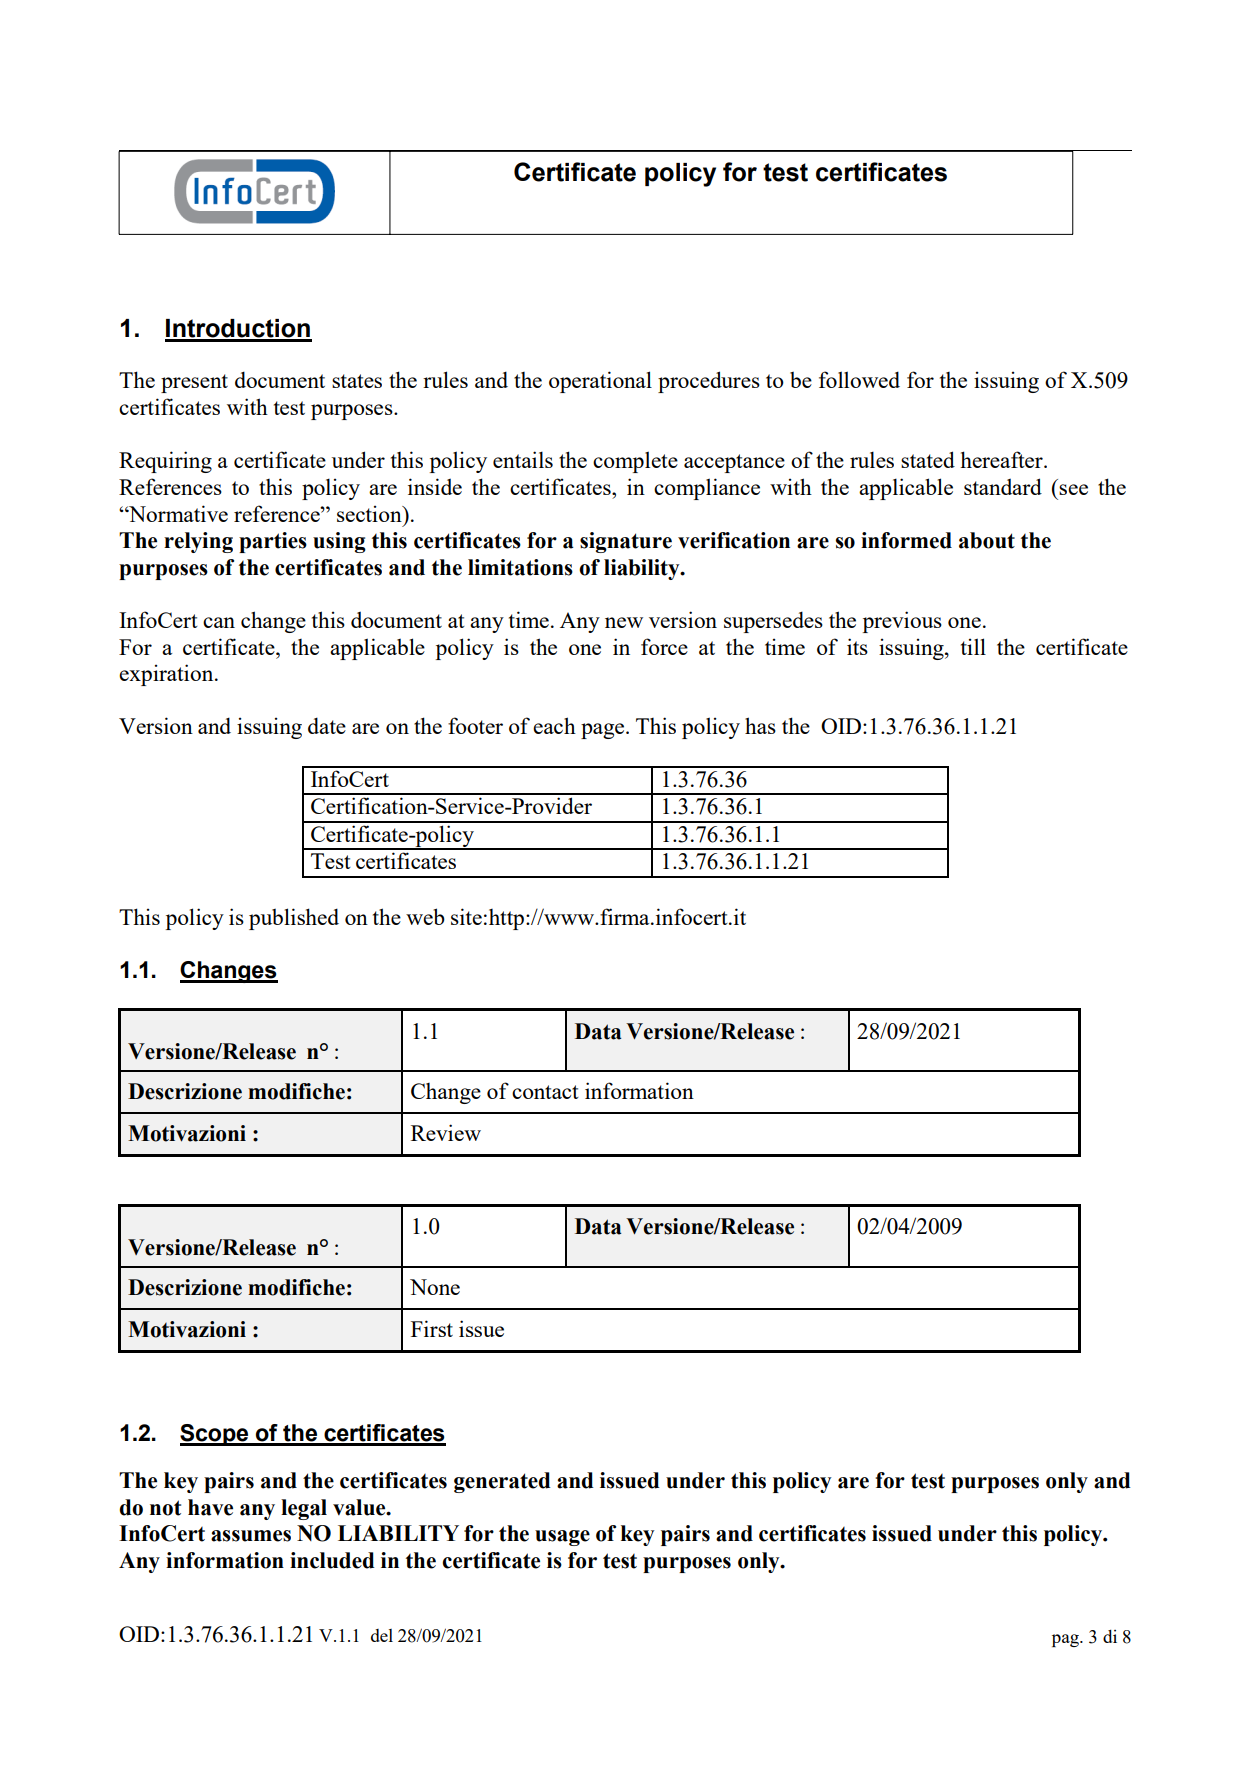 This page has width=1250, height=1770. Describe the element at coordinates (432, 1328) in the page. I see `First` at that location.
